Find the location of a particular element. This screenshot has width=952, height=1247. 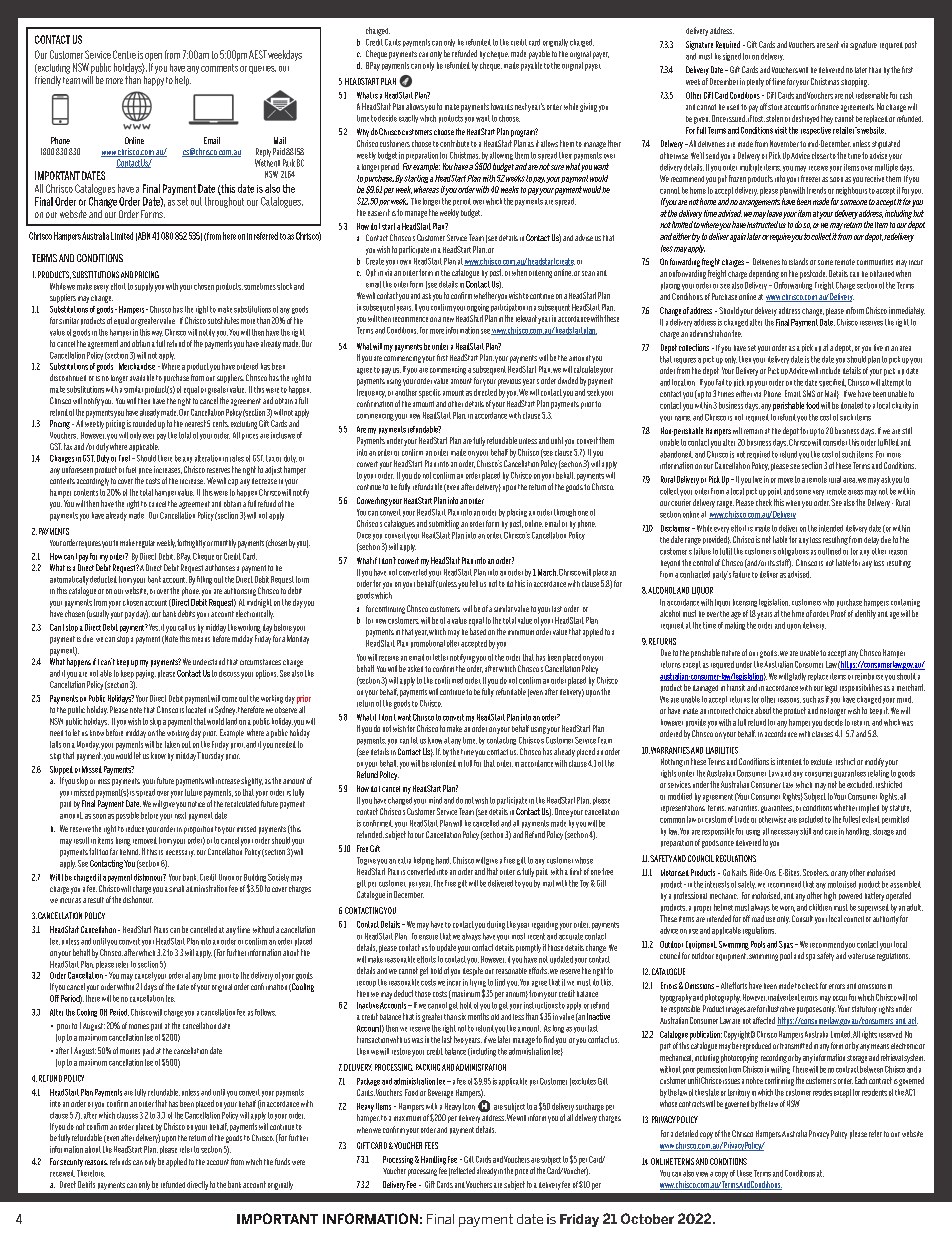

based is located at coordinates (478, 631).
